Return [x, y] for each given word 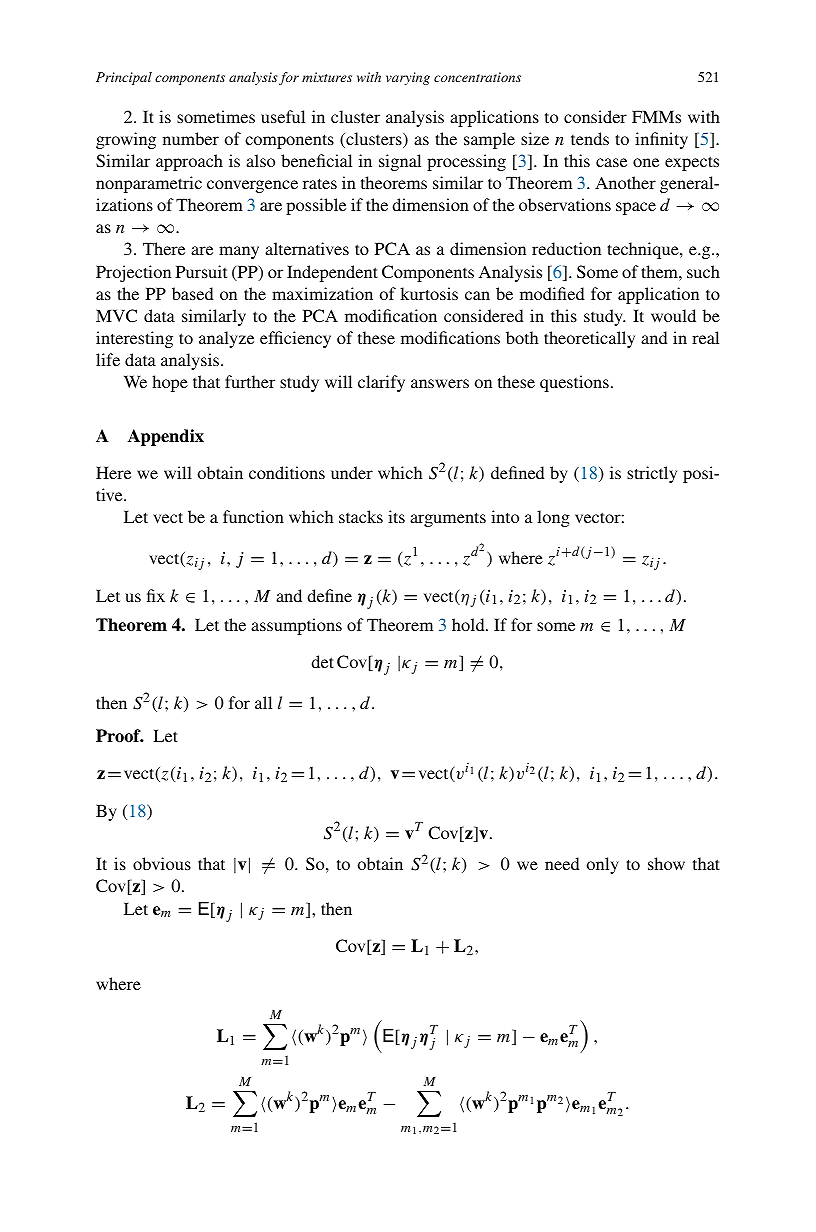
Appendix [165, 437]
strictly [652, 474]
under [352, 472]
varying [408, 78]
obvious [162, 863]
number [191, 138]
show [666, 863]
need [562, 863]
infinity [661, 140]
